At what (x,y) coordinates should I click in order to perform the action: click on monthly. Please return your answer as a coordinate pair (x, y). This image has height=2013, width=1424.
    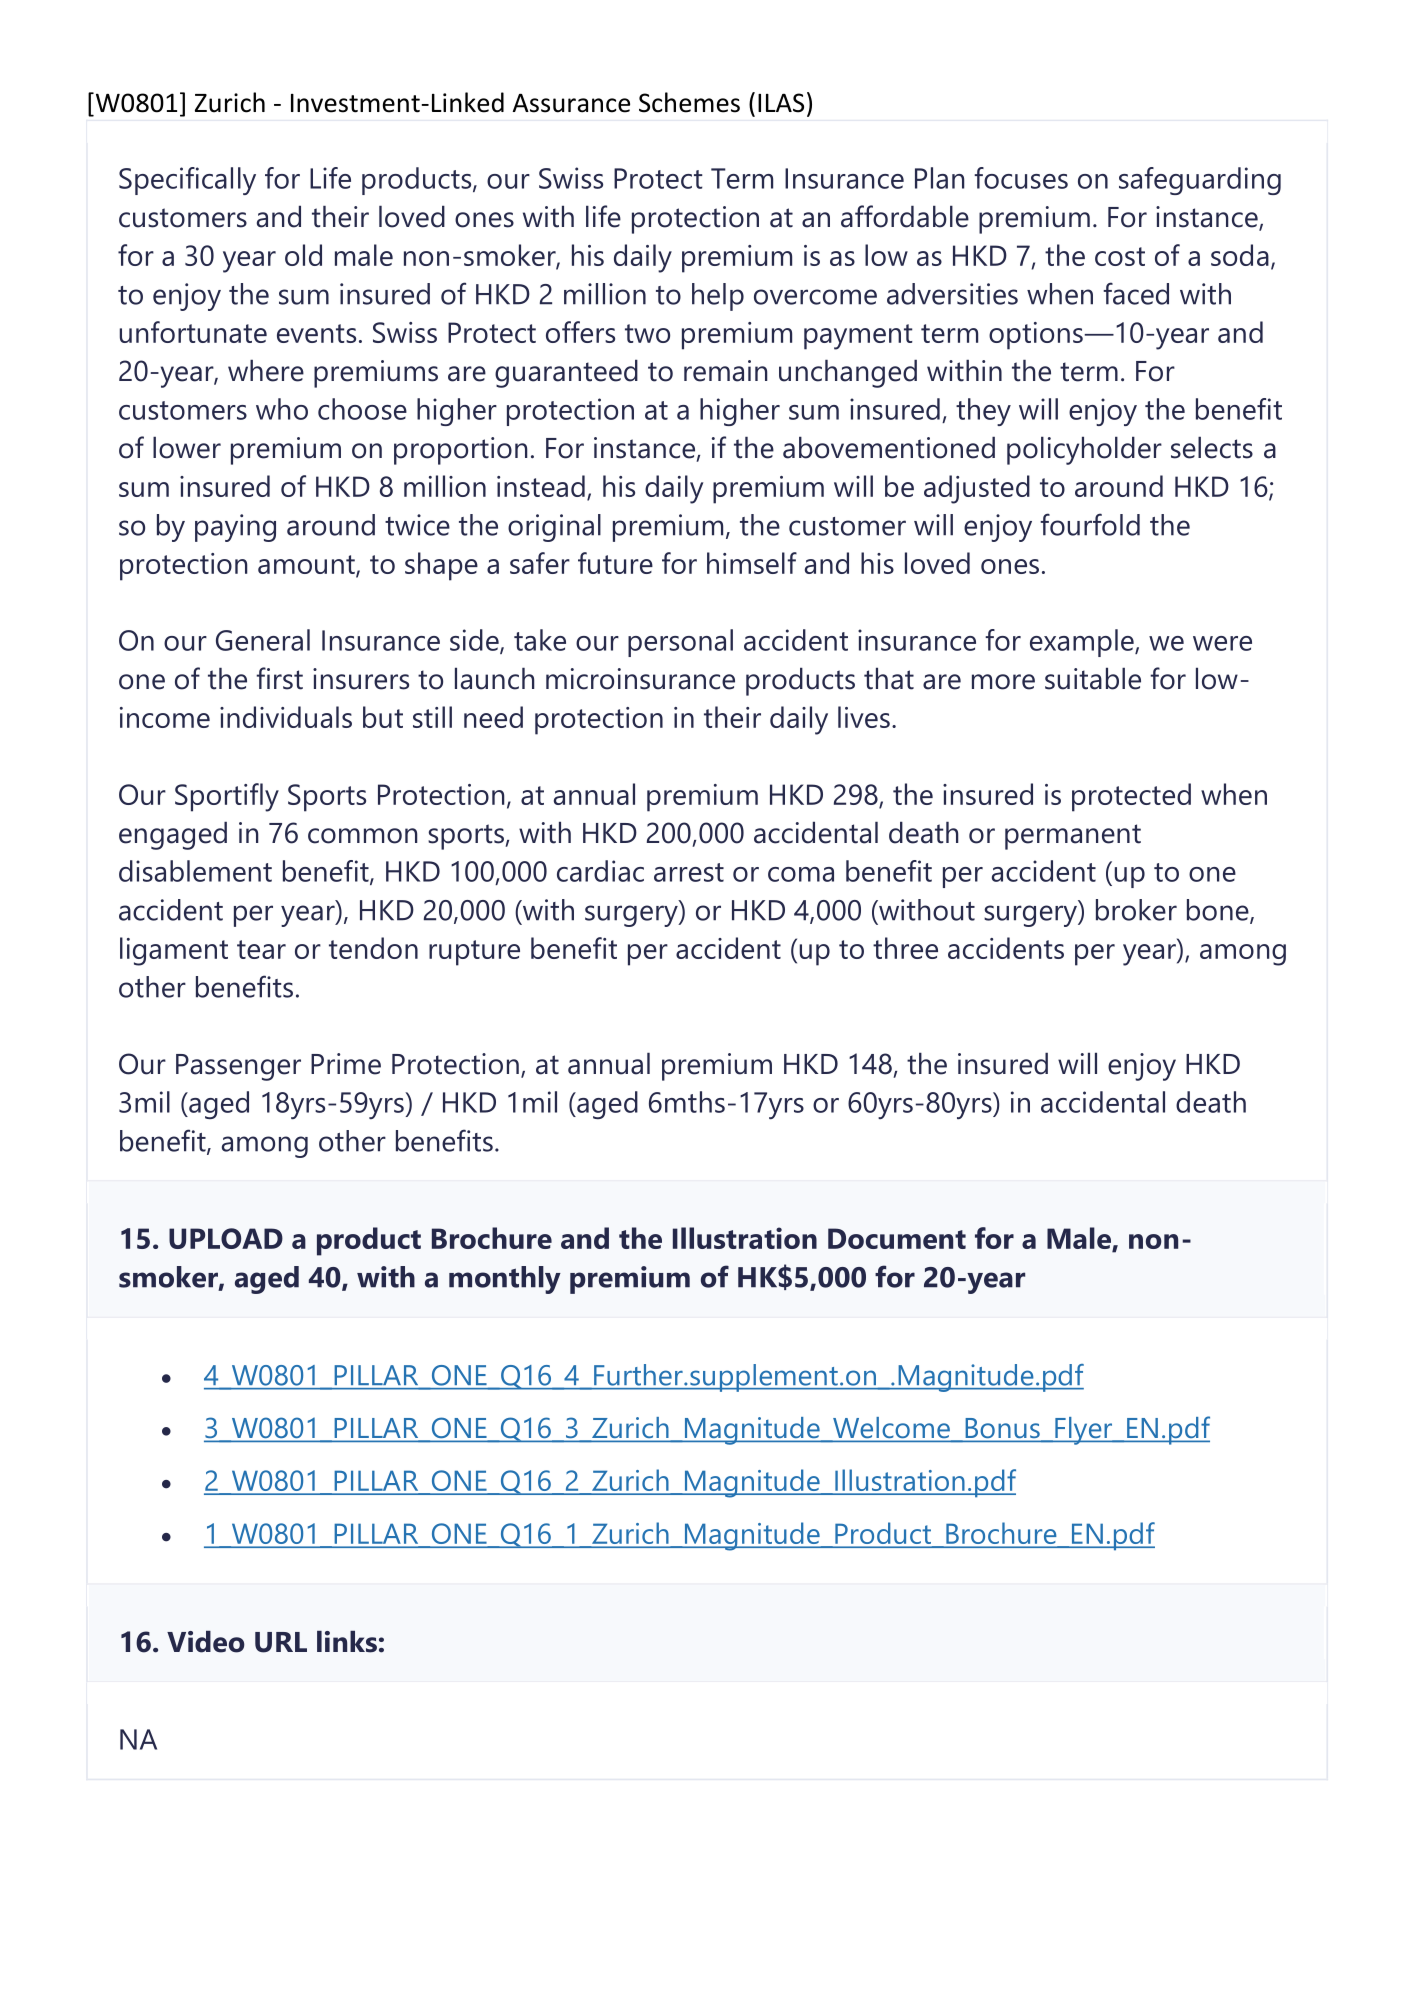
    Looking at the image, I should click on (505, 1280).
